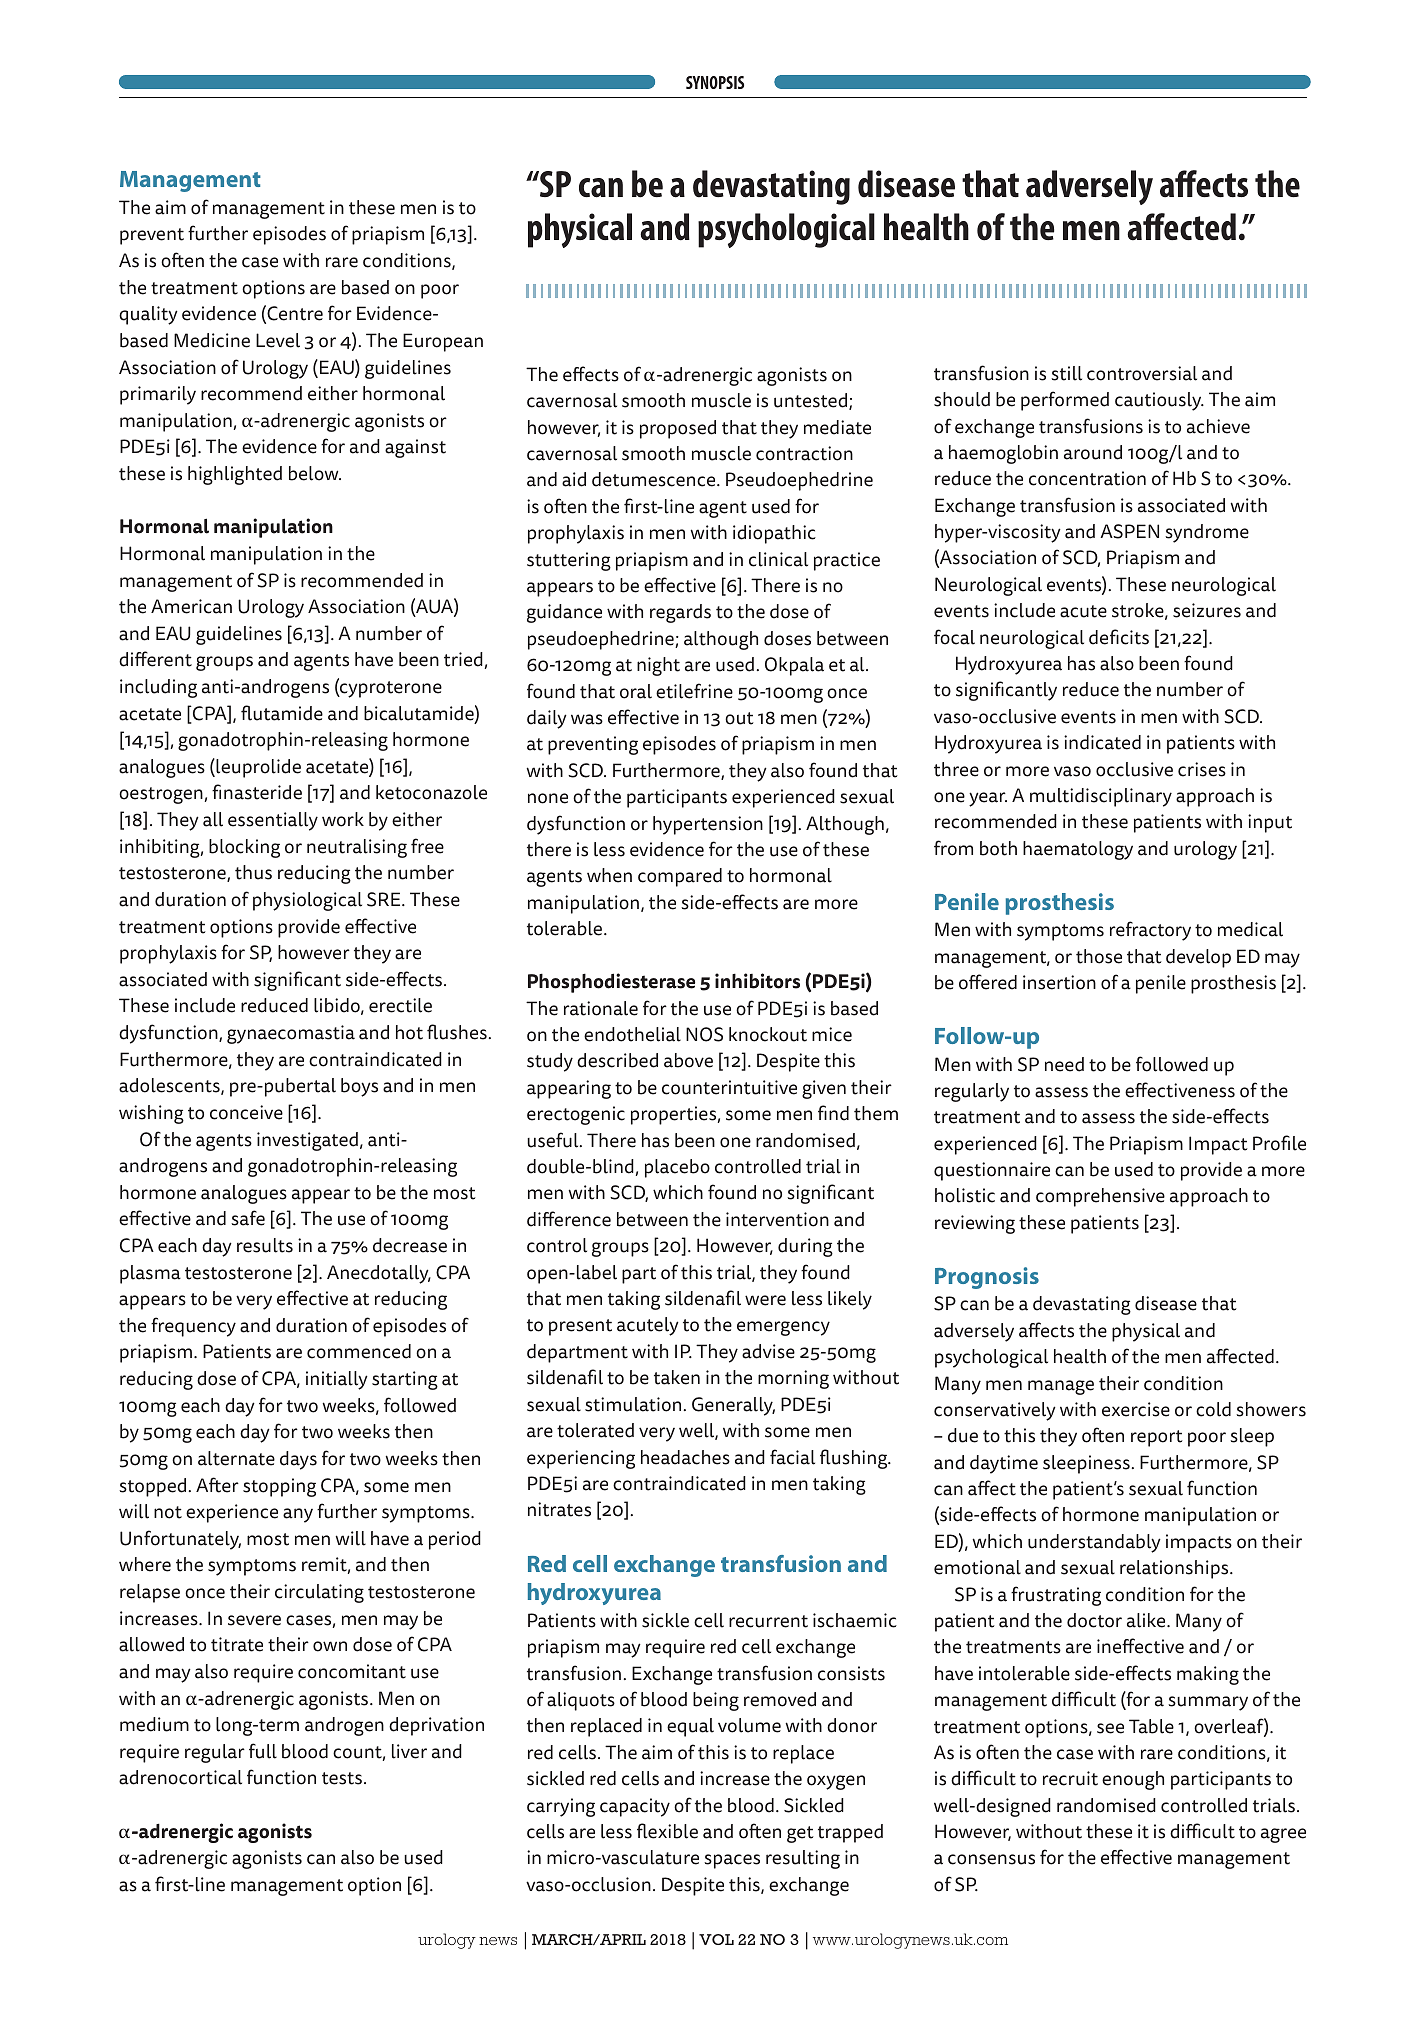  I want to click on controversial, so click(1142, 373).
